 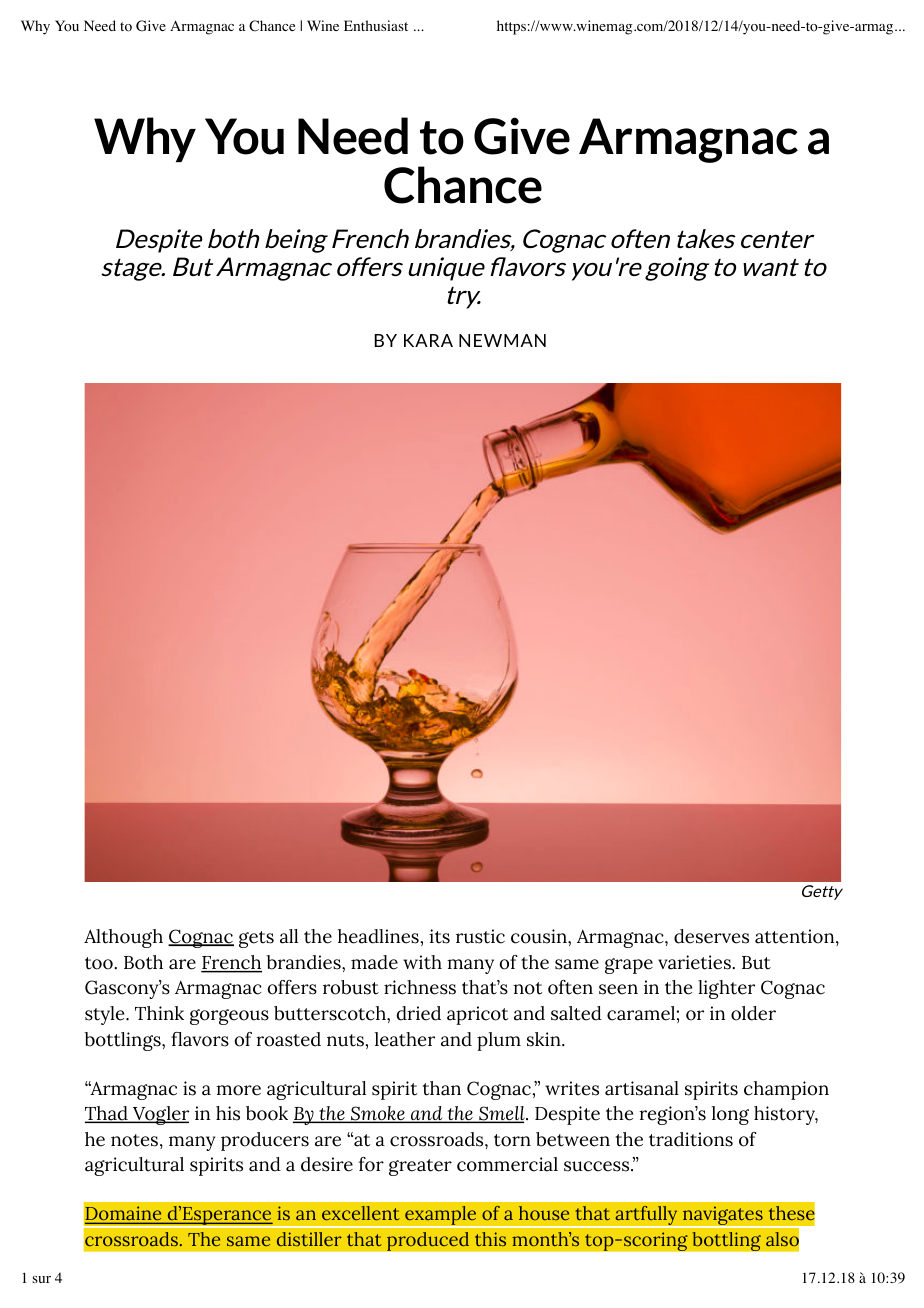 I want to click on produced, so click(x=428, y=1241).
